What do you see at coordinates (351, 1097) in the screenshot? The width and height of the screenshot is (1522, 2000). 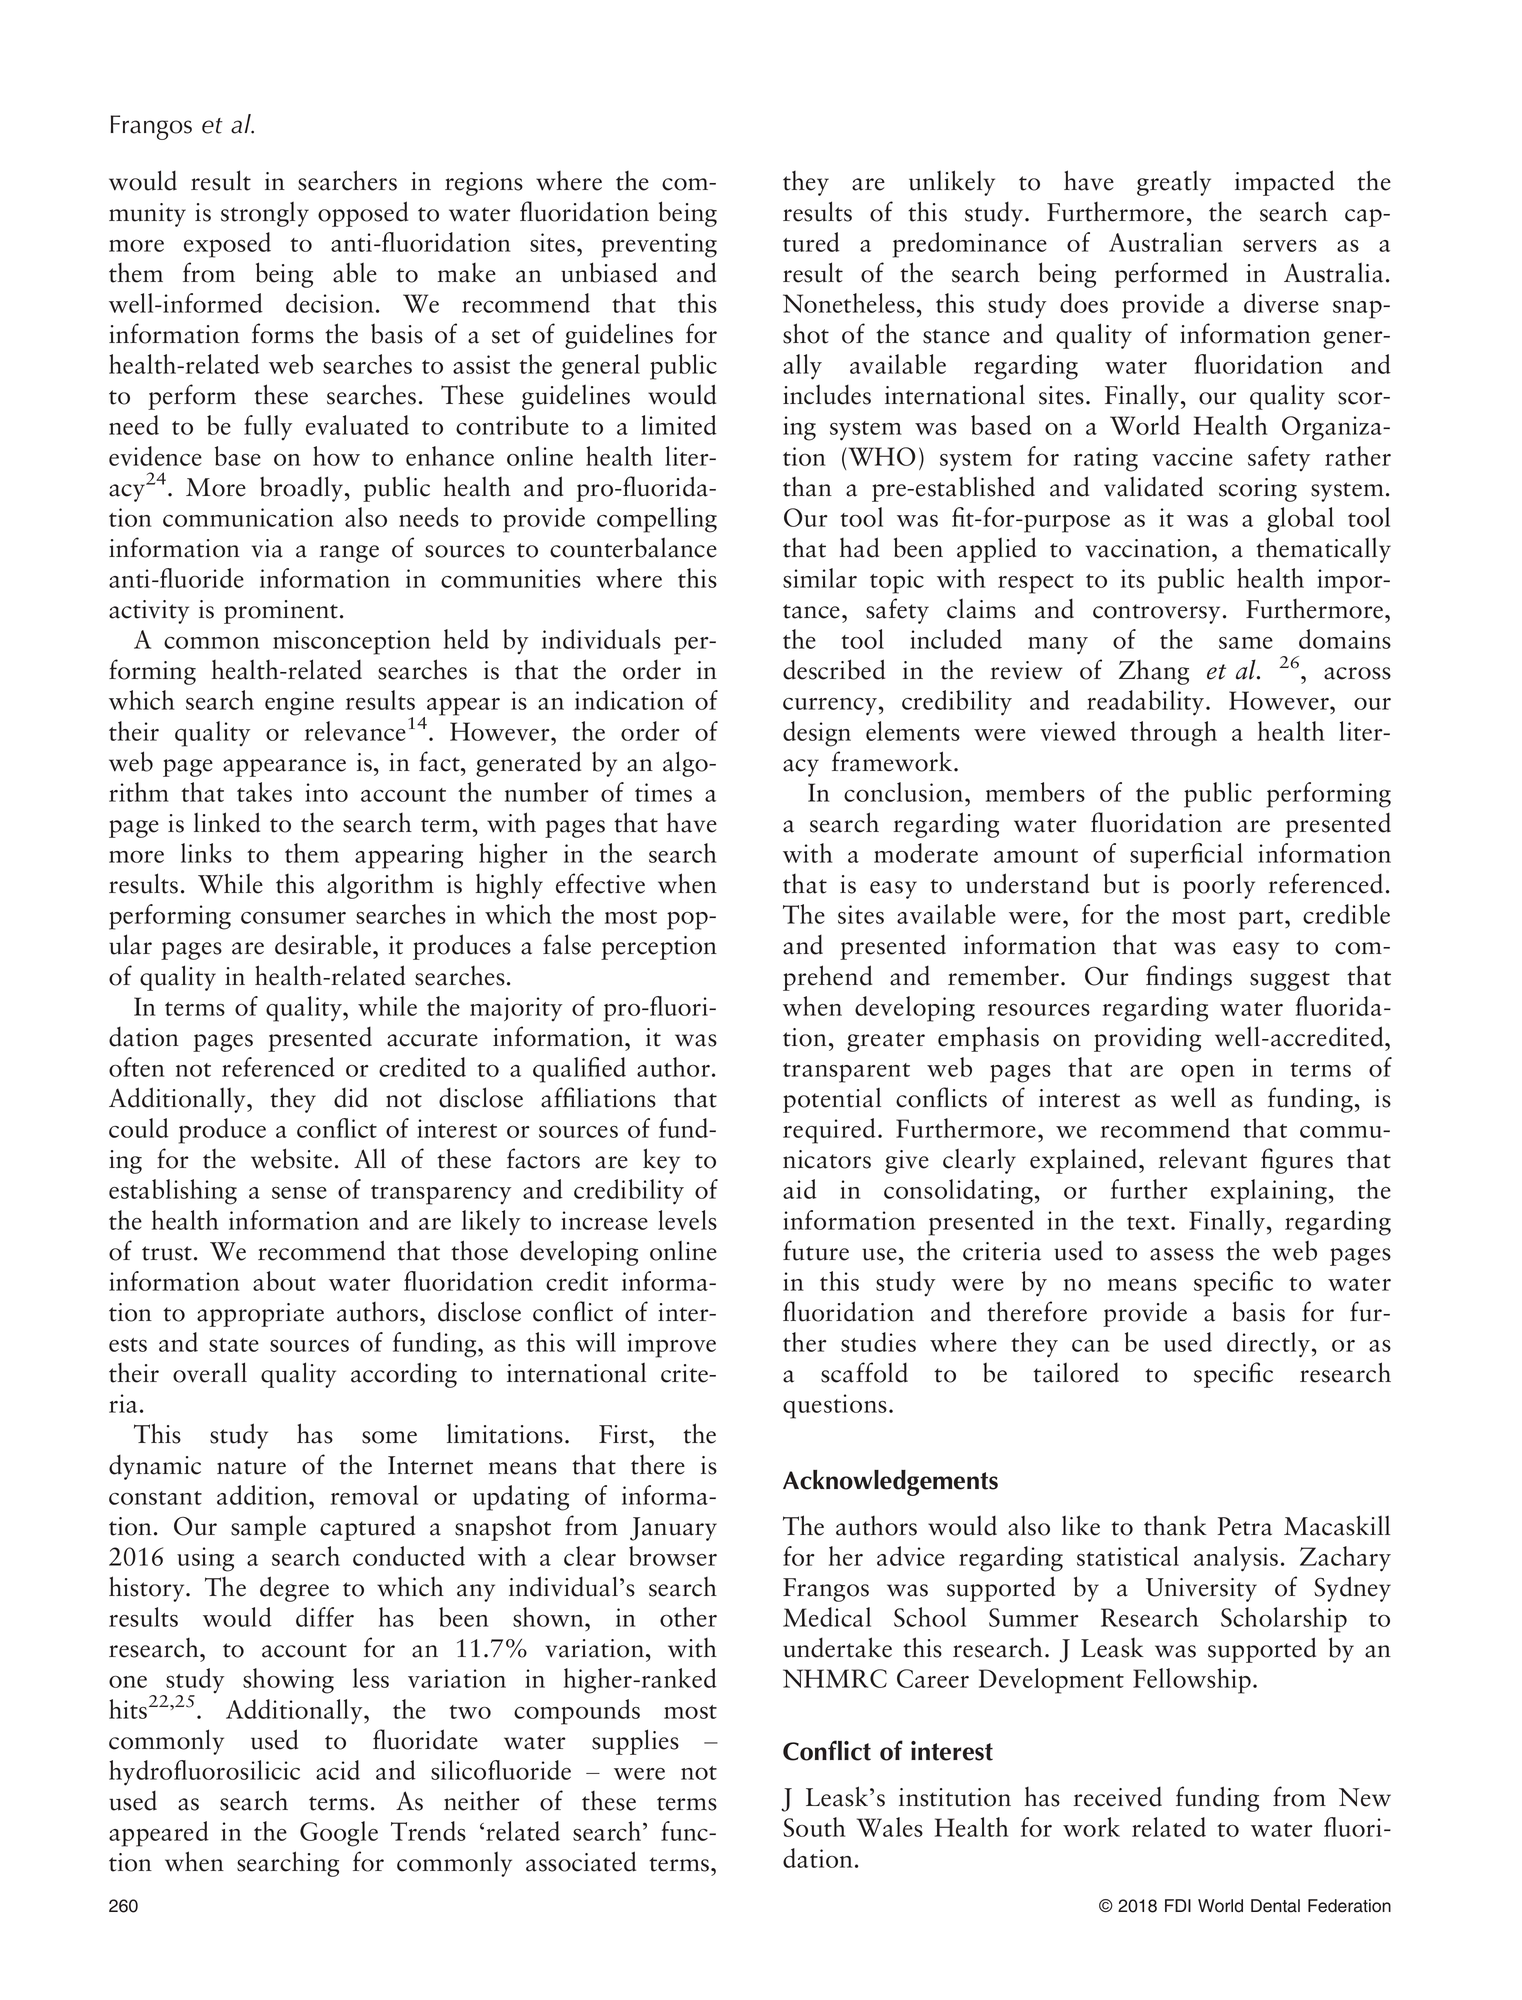 I see `did` at bounding box center [351, 1097].
